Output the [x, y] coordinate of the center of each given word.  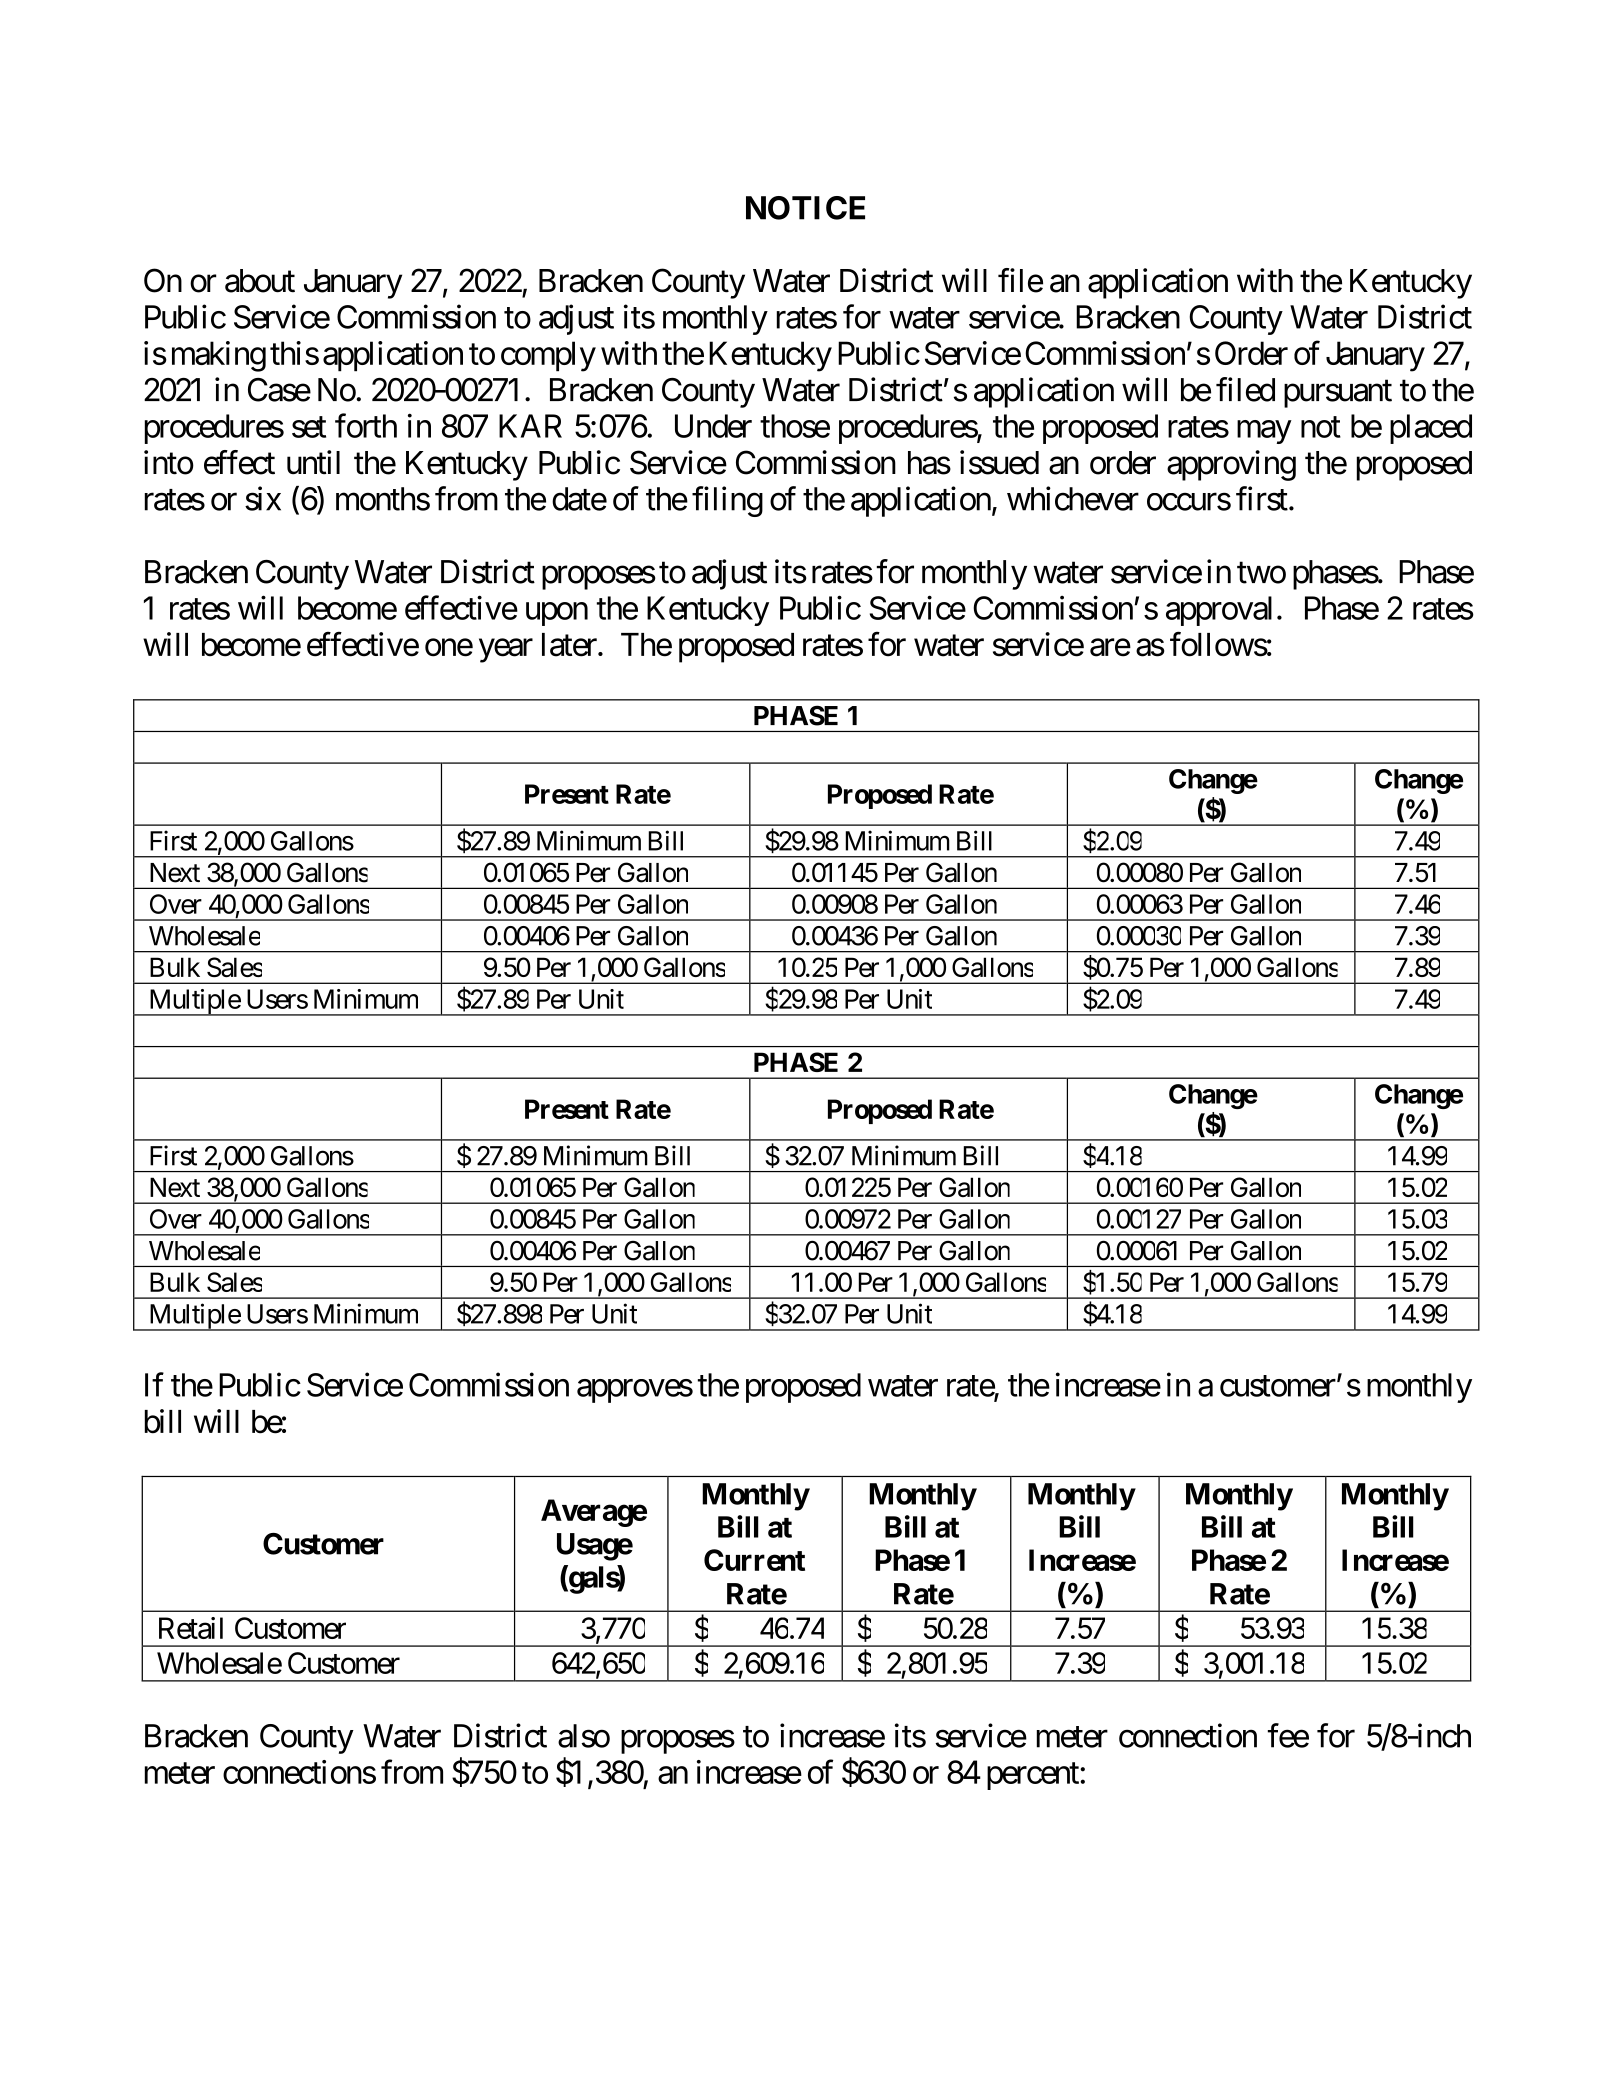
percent [1034, 1776]
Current [754, 1560]
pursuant [1338, 394]
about [260, 281]
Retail [191, 1628]
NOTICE [805, 208]
